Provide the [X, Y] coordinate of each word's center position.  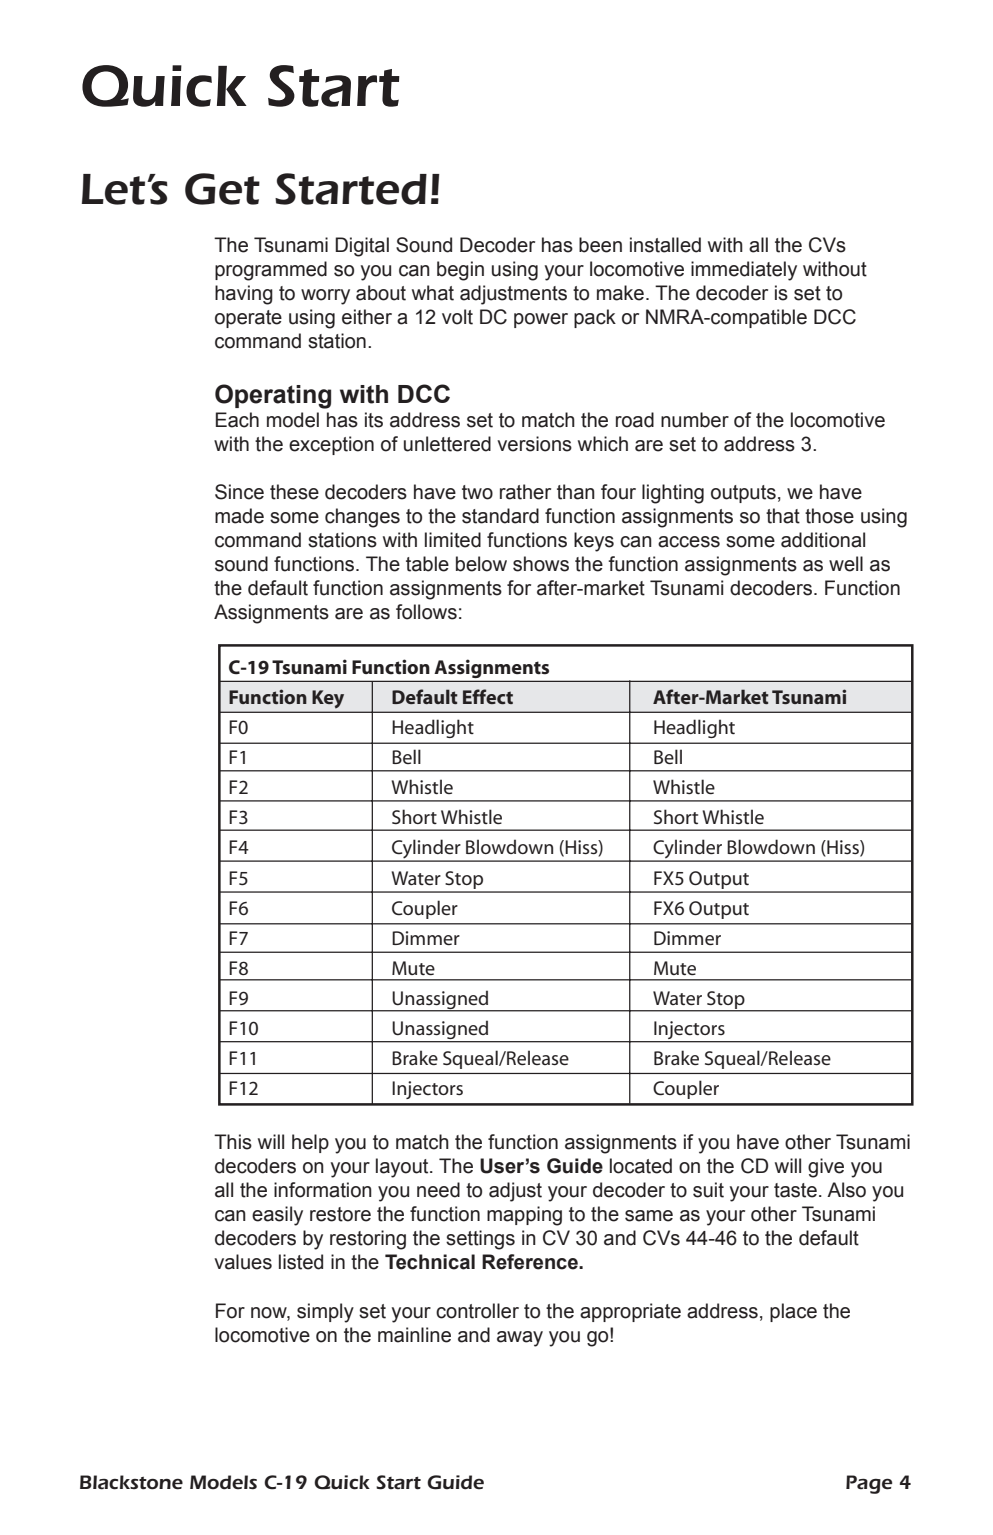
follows [426, 612]
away [520, 1339]
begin [460, 271]
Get [222, 189]
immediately [744, 271]
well [846, 564]
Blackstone [131, 1482]
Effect [488, 696]
